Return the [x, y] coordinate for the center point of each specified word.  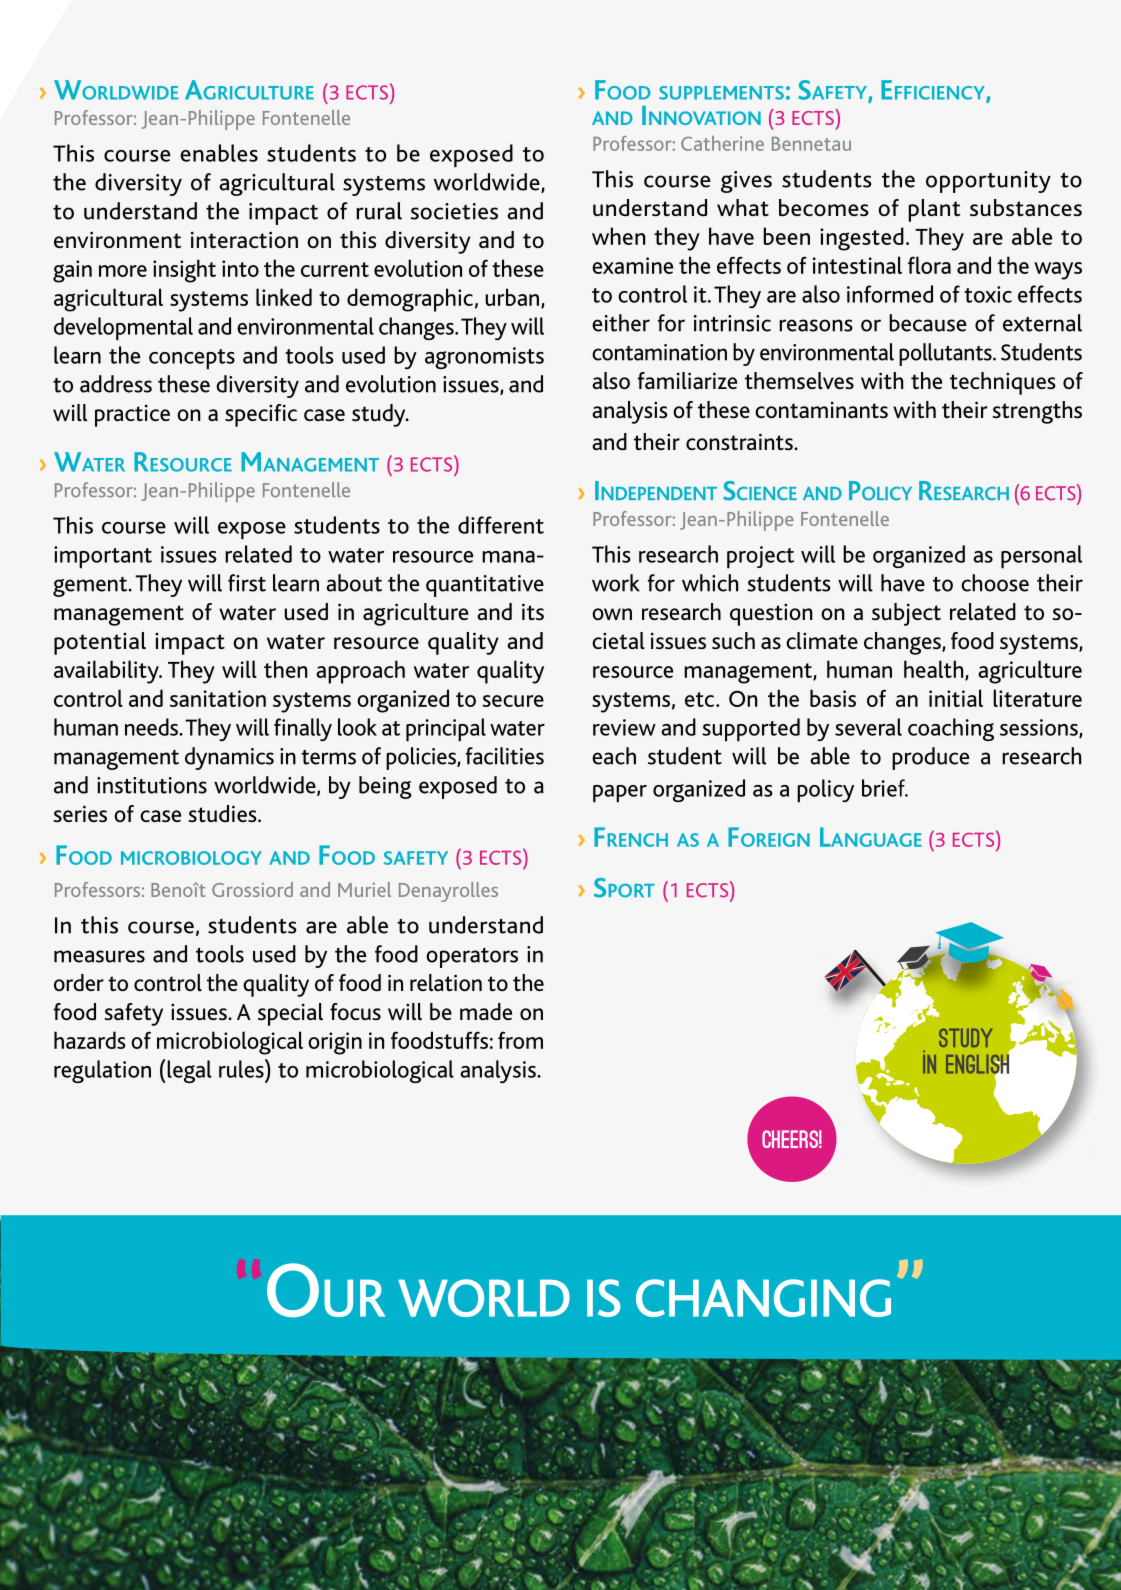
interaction [244, 239]
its [533, 612]
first [247, 583]
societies [454, 211]
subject [906, 614]
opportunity [988, 182]
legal [189, 1071]
